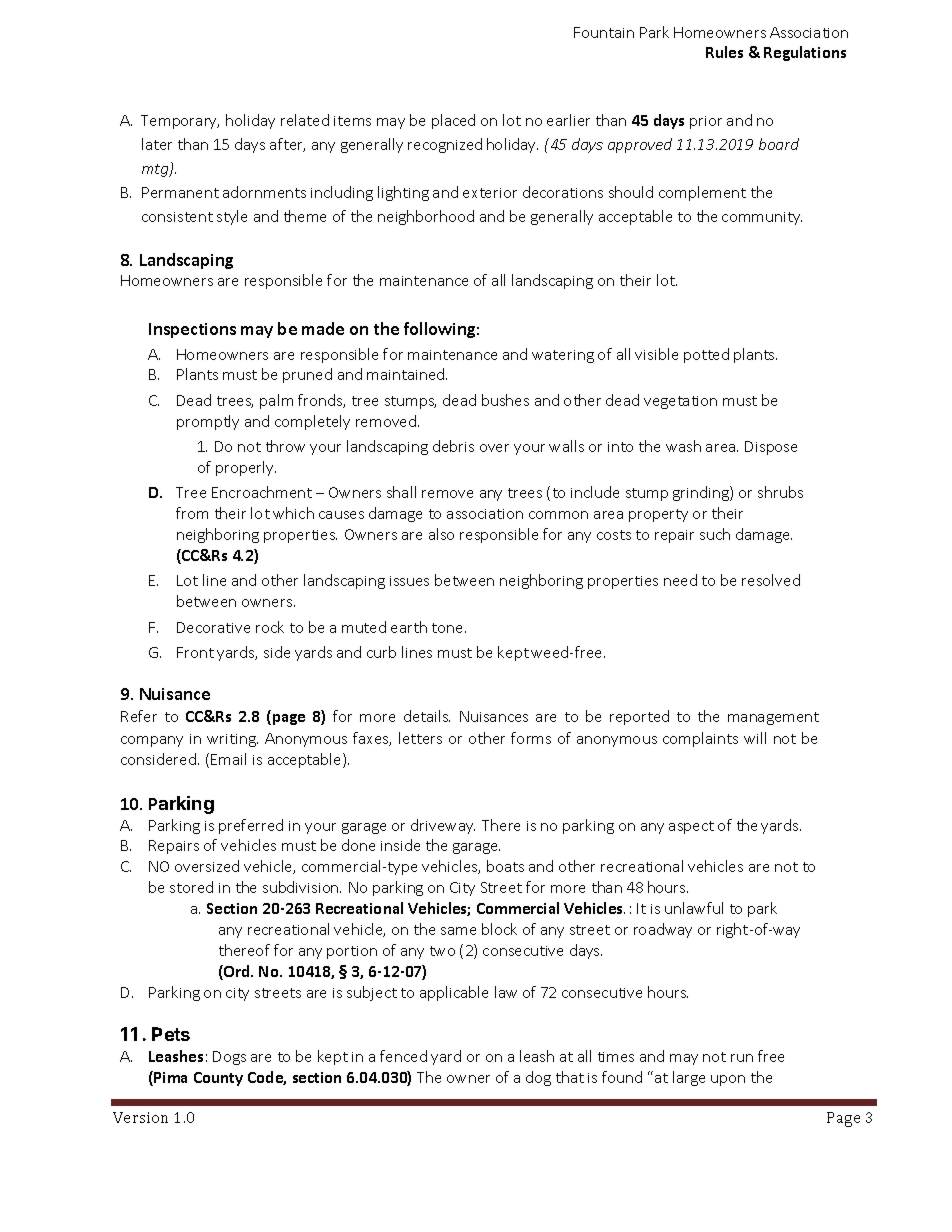  I want to click on fenced, so click(403, 1056).
